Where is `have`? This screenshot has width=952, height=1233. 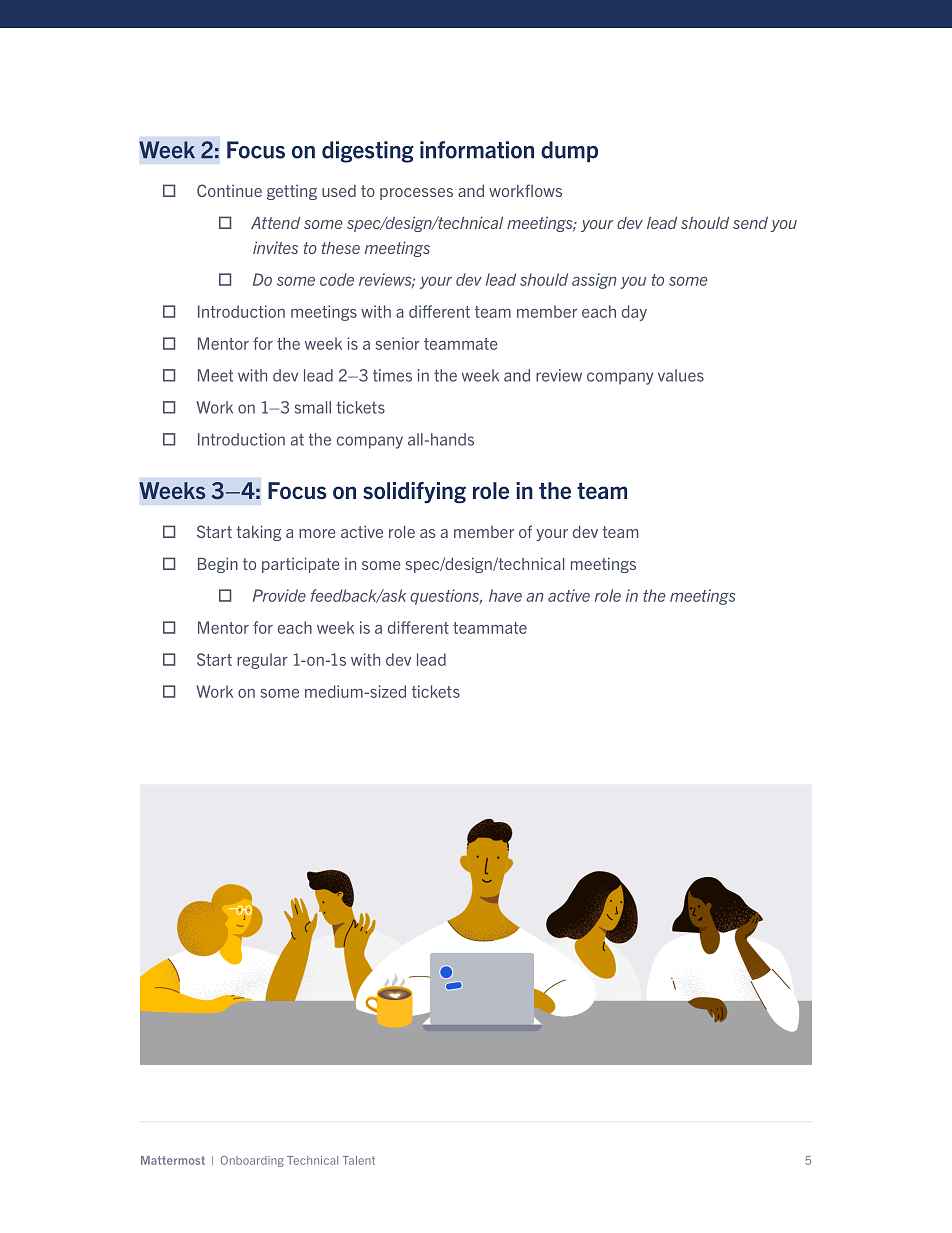 have is located at coordinates (505, 595).
